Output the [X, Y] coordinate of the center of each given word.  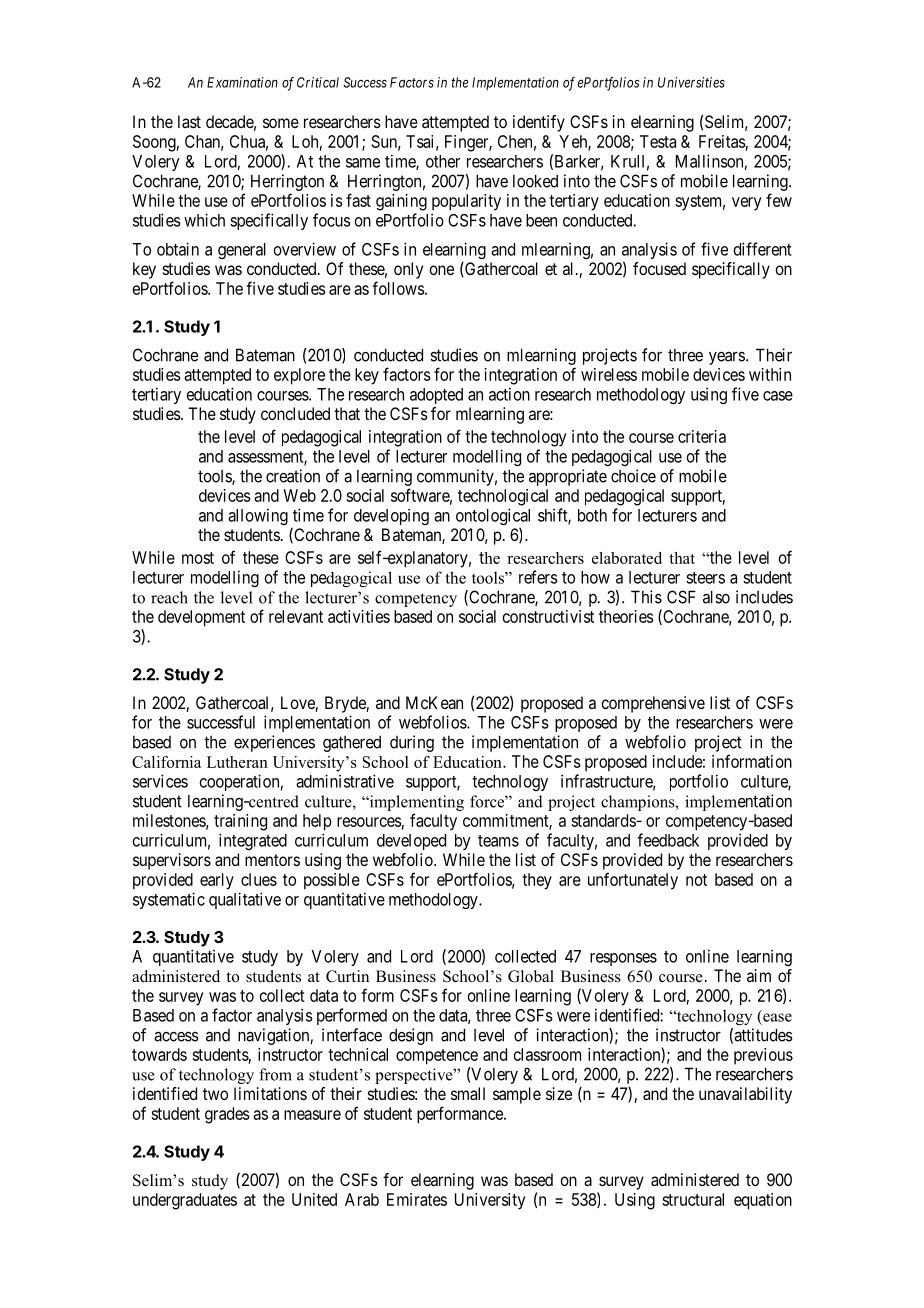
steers [705, 578]
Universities [691, 82]
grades [227, 1115]
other [443, 161]
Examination [242, 82]
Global [531, 976]
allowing [258, 516]
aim [759, 975]
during [412, 743]
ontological [493, 516]
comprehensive [653, 704]
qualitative [245, 900]
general [242, 251]
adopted [436, 396]
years [727, 358]
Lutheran [237, 762]
